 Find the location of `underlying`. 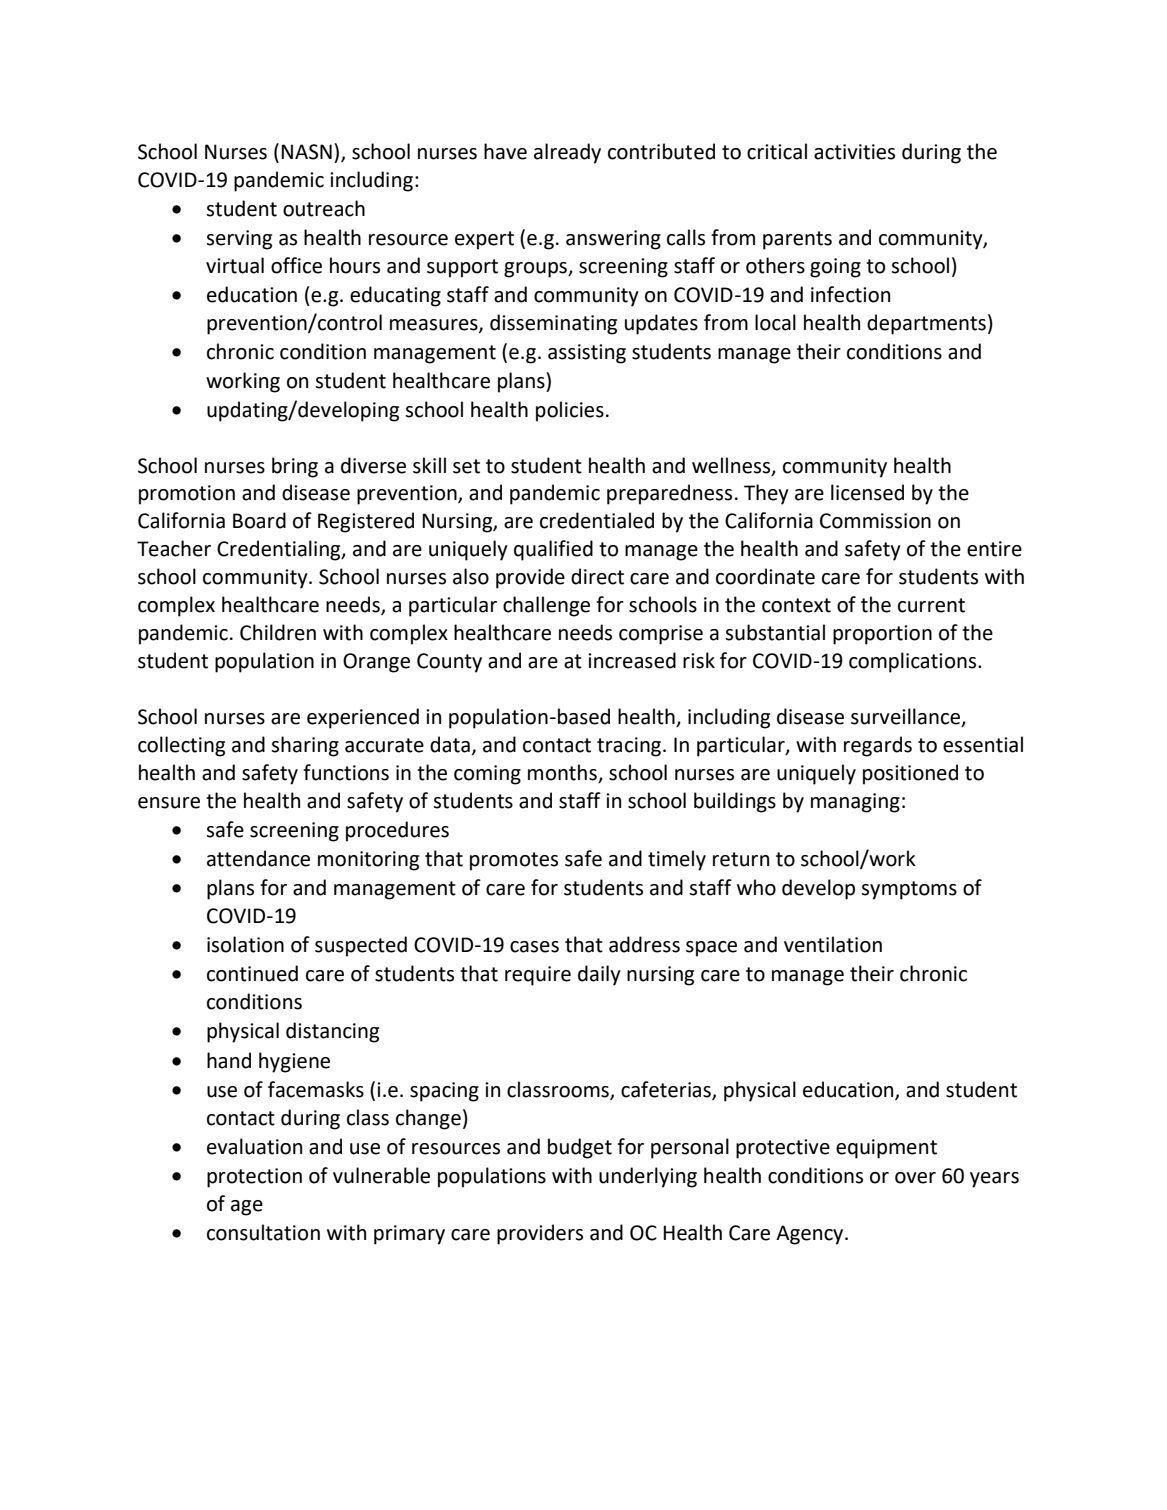

underlying is located at coordinates (648, 1177).
